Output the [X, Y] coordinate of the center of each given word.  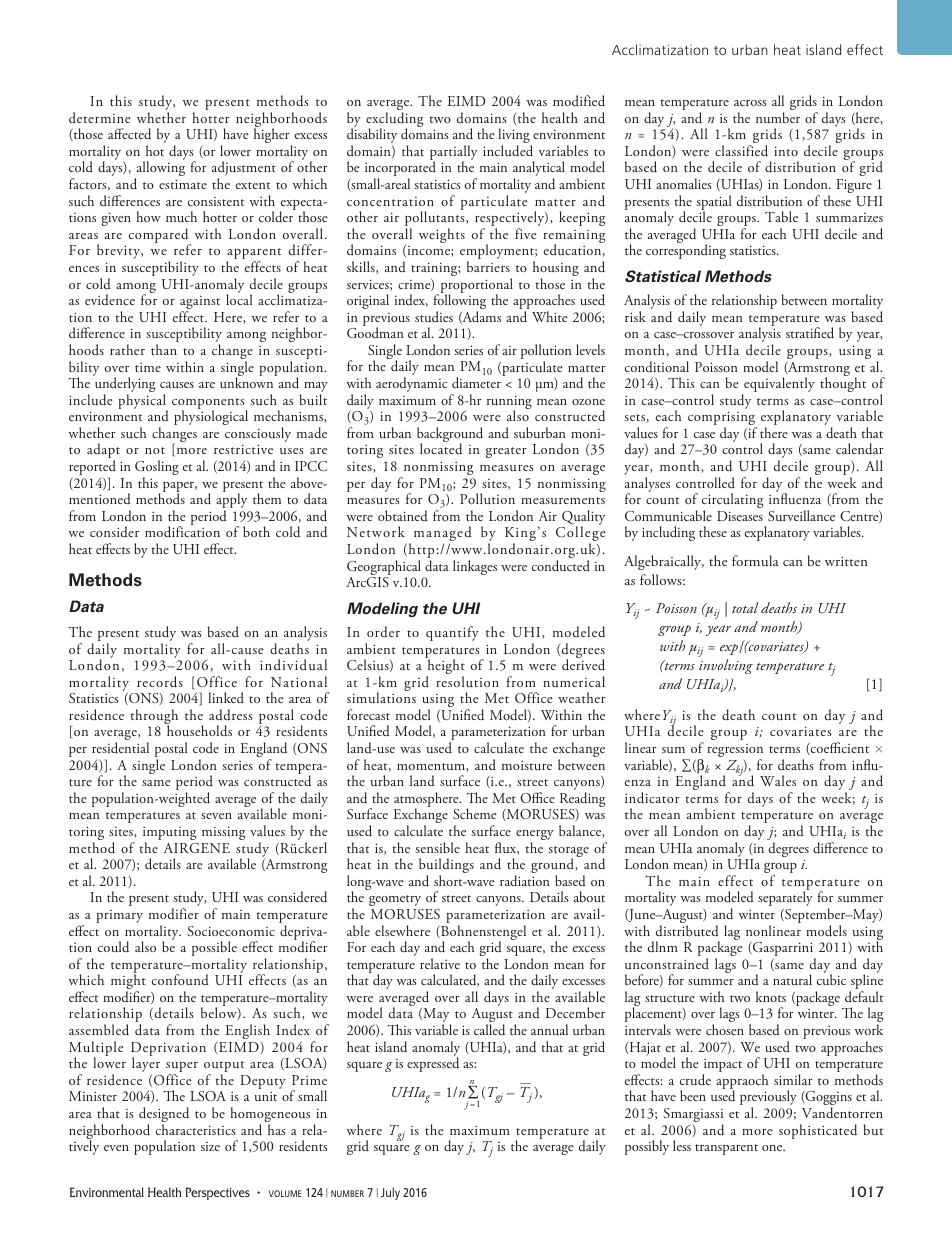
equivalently [778, 386]
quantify [452, 633]
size [210, 1146]
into [786, 151]
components [209, 405]
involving [726, 666]
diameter [477, 382]
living [515, 137]
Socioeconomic [231, 931]
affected [129, 134]
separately [785, 898]
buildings [446, 867]
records [160, 682]
